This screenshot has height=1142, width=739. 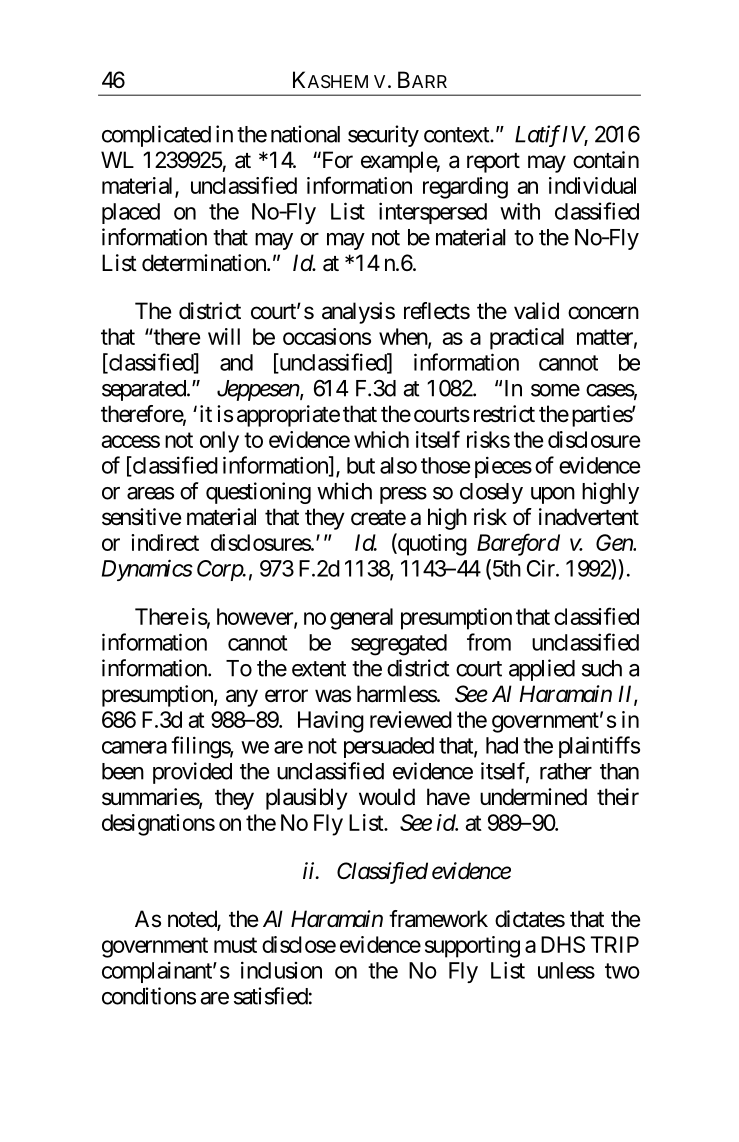 I want to click on framework, so click(x=438, y=919).
